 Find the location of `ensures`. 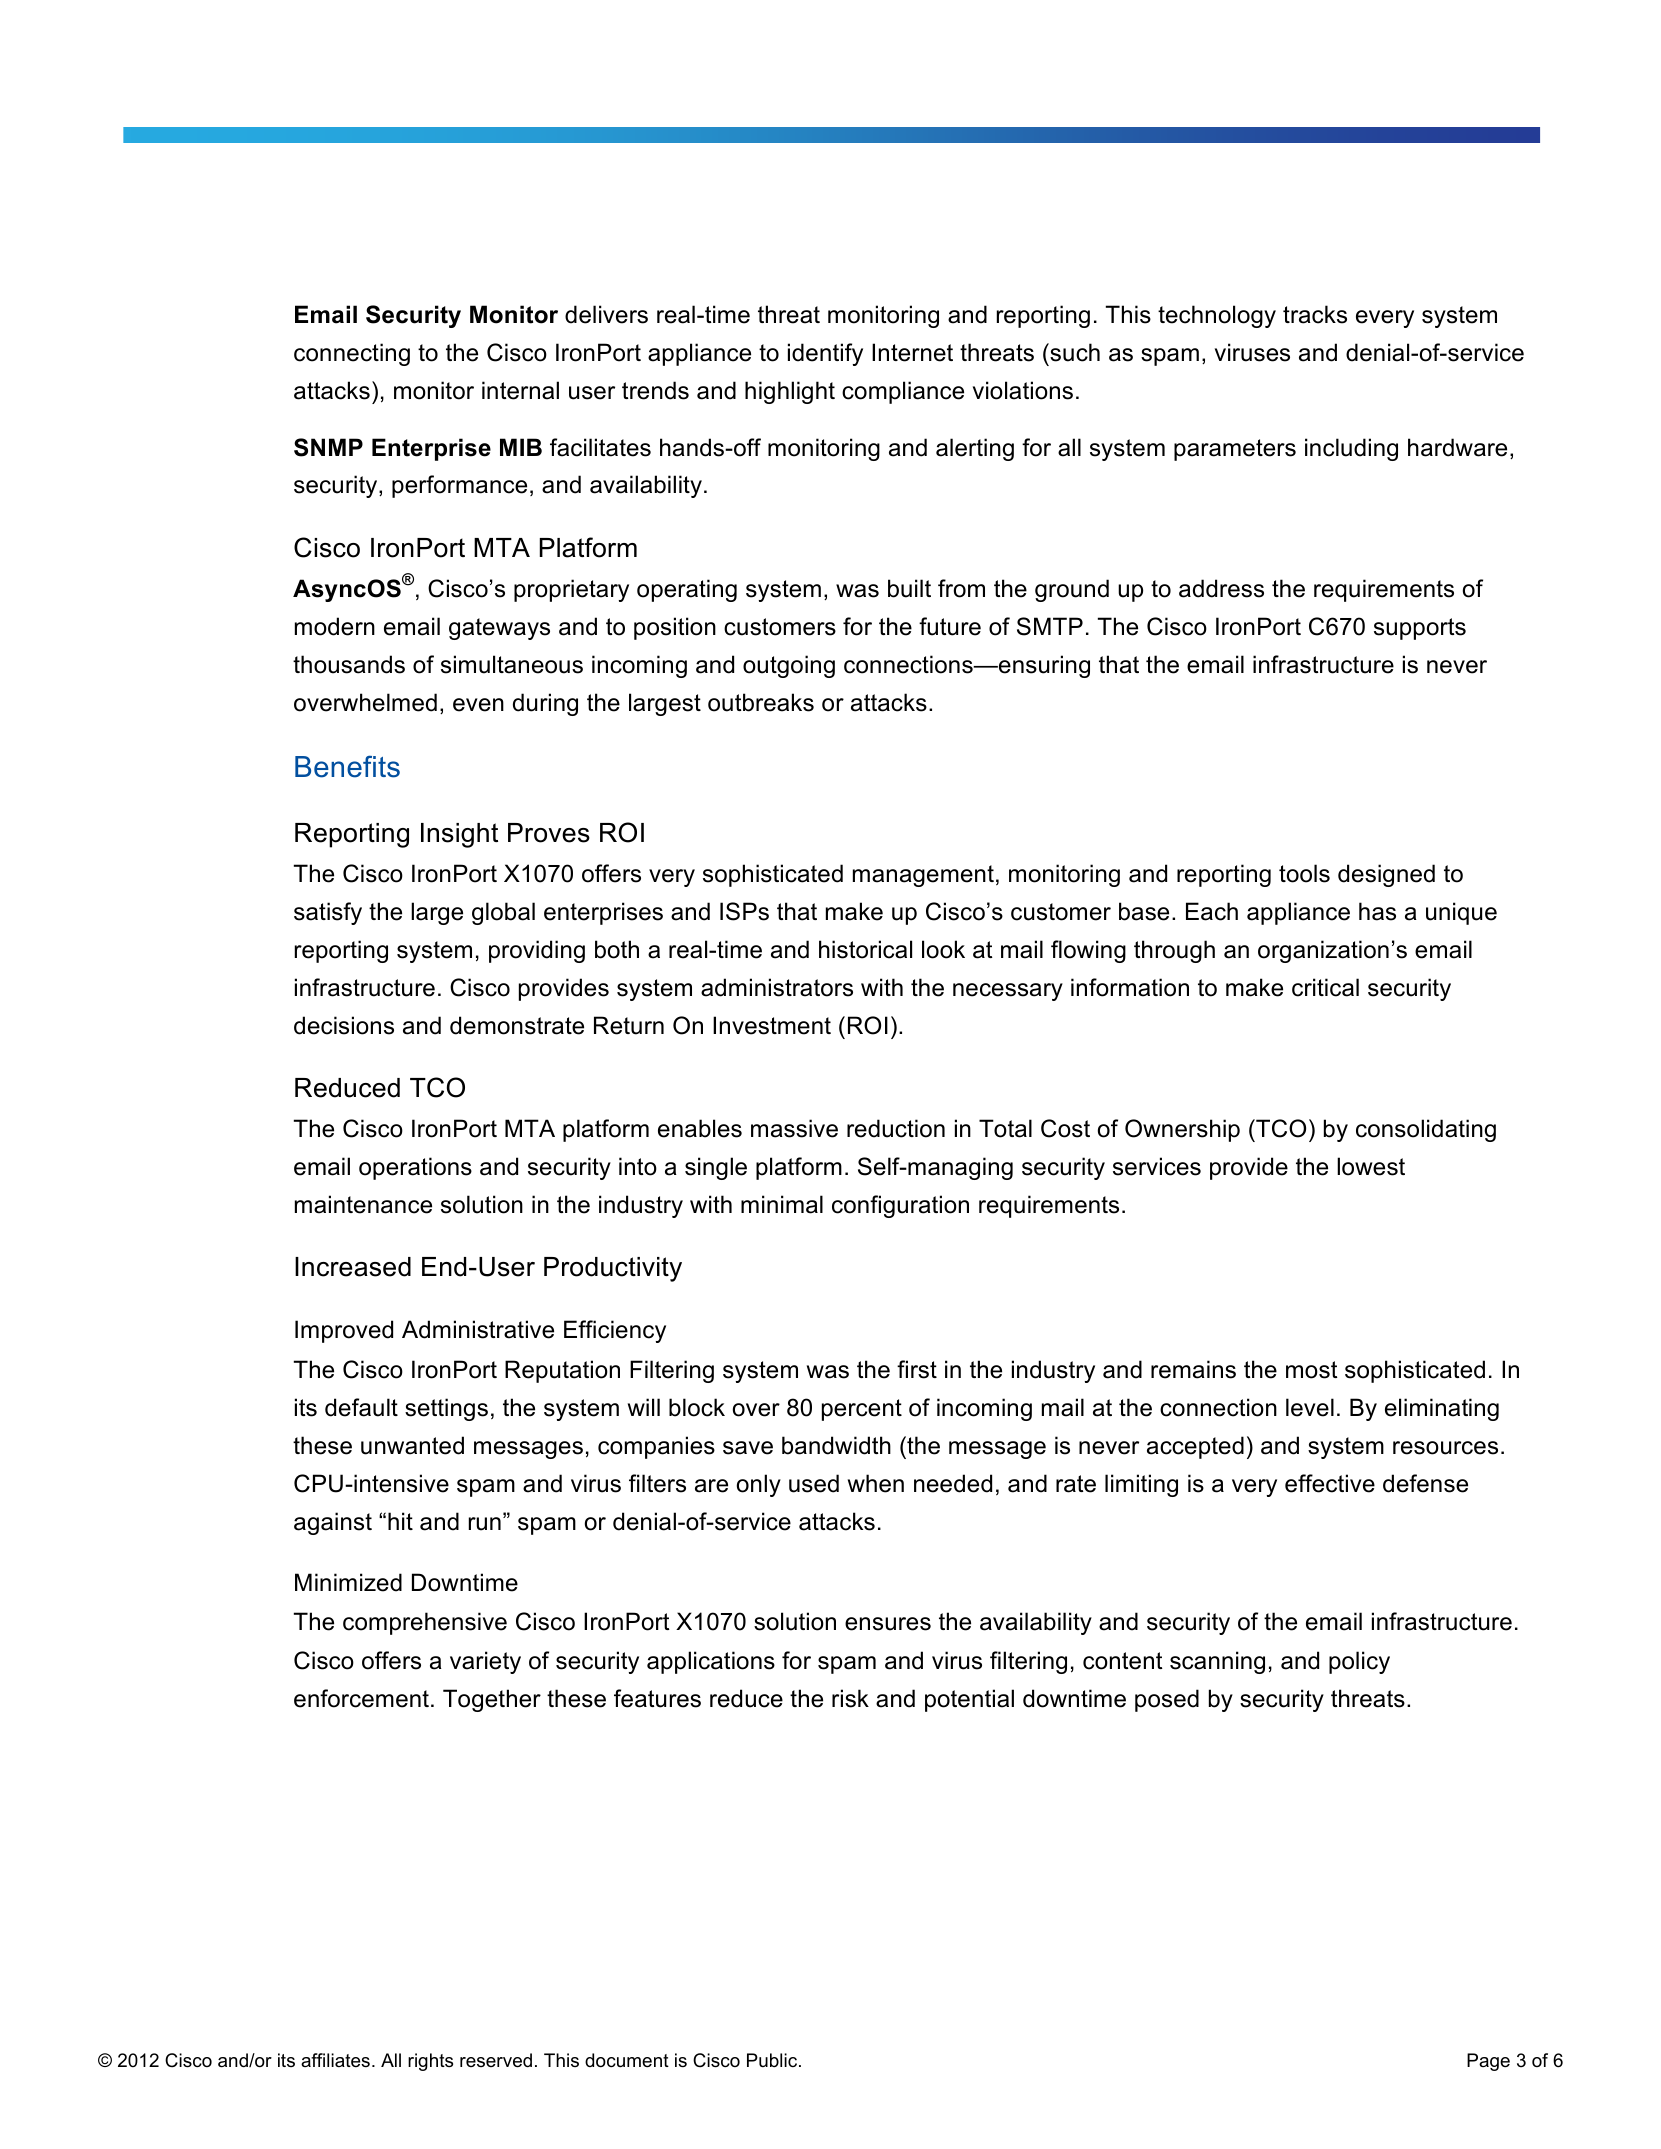

ensures is located at coordinates (888, 1624).
